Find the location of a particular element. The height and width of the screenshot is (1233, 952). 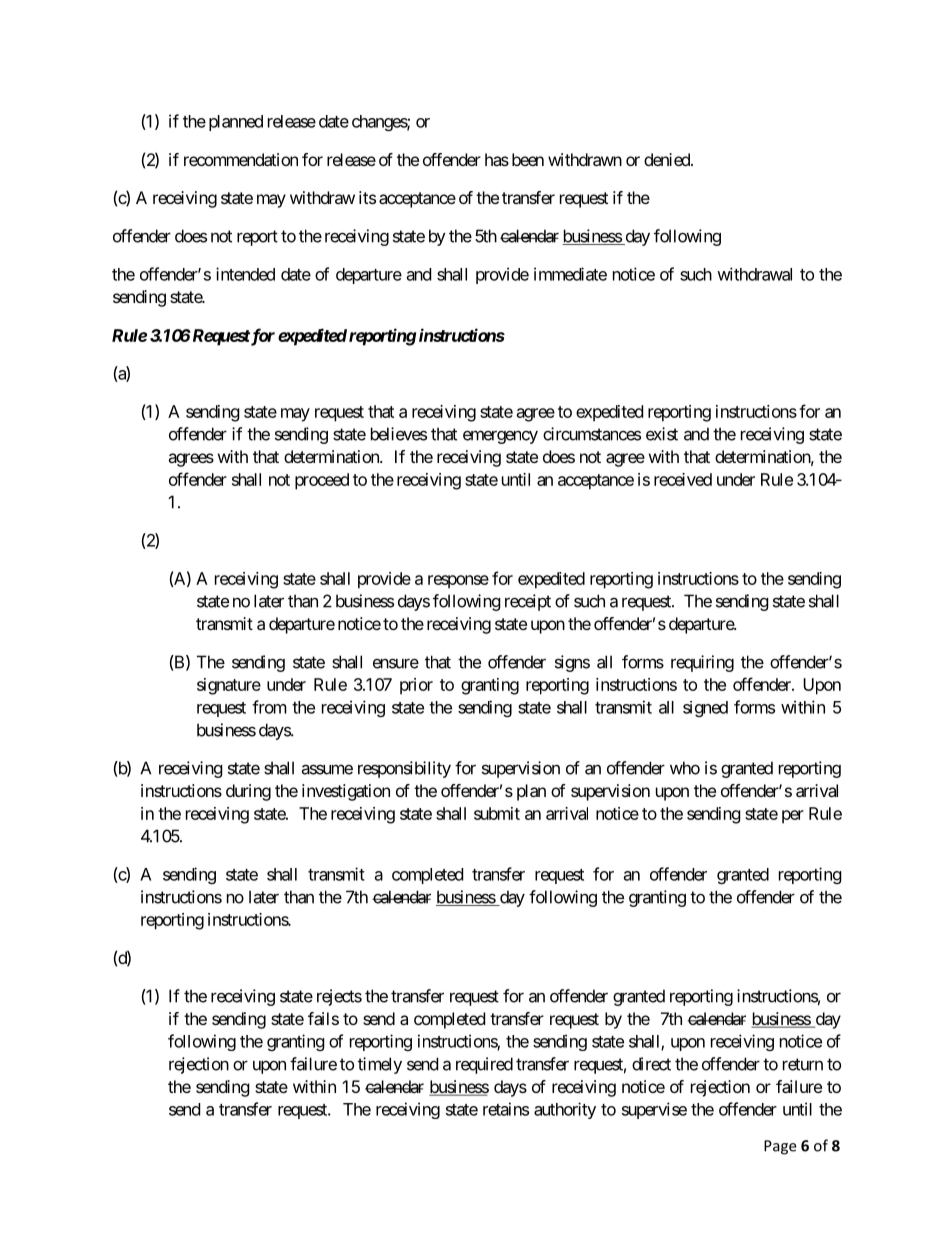

denied is located at coordinates (668, 159).
